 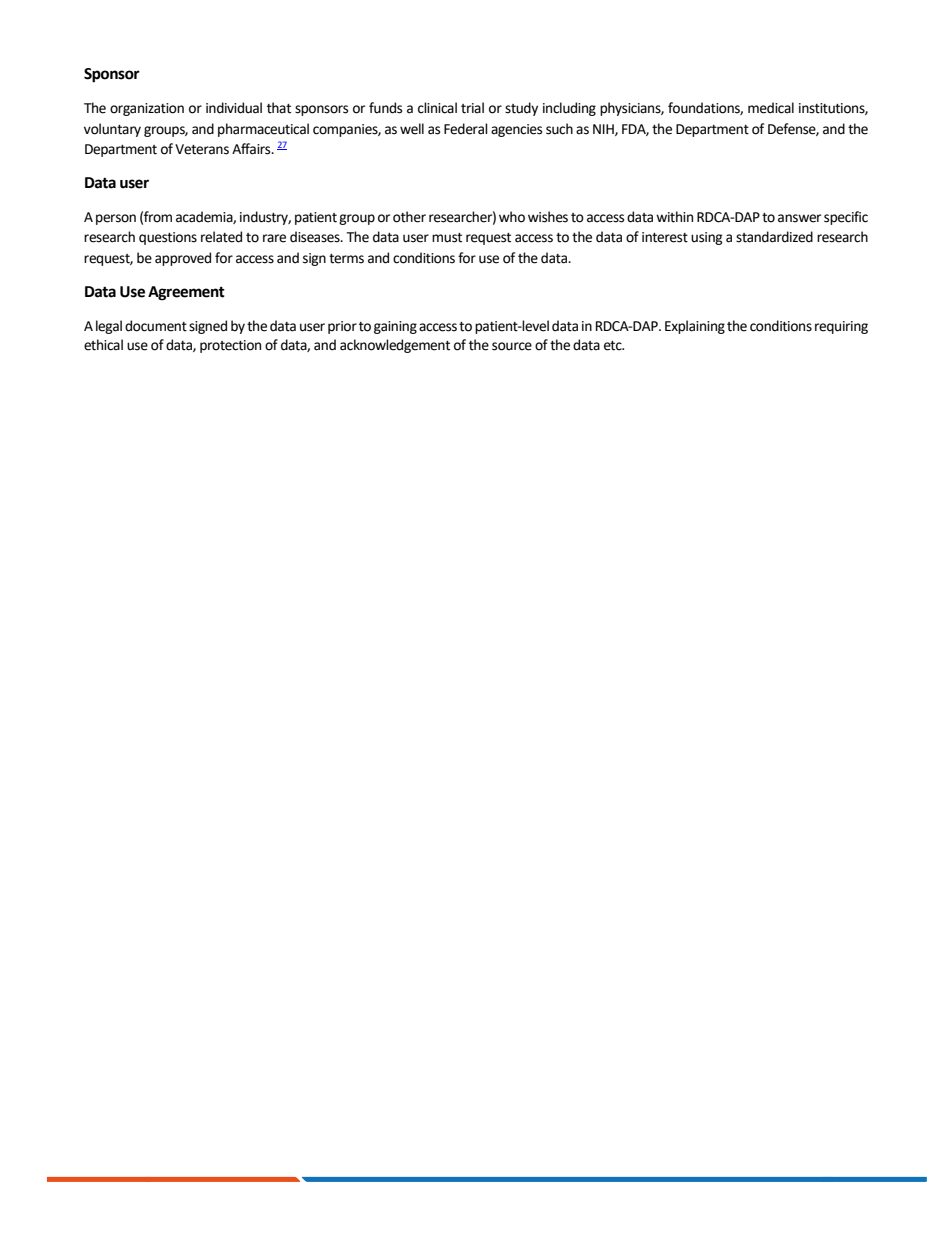 What do you see at coordinates (230, 346) in the document?
I see `protection` at bounding box center [230, 346].
